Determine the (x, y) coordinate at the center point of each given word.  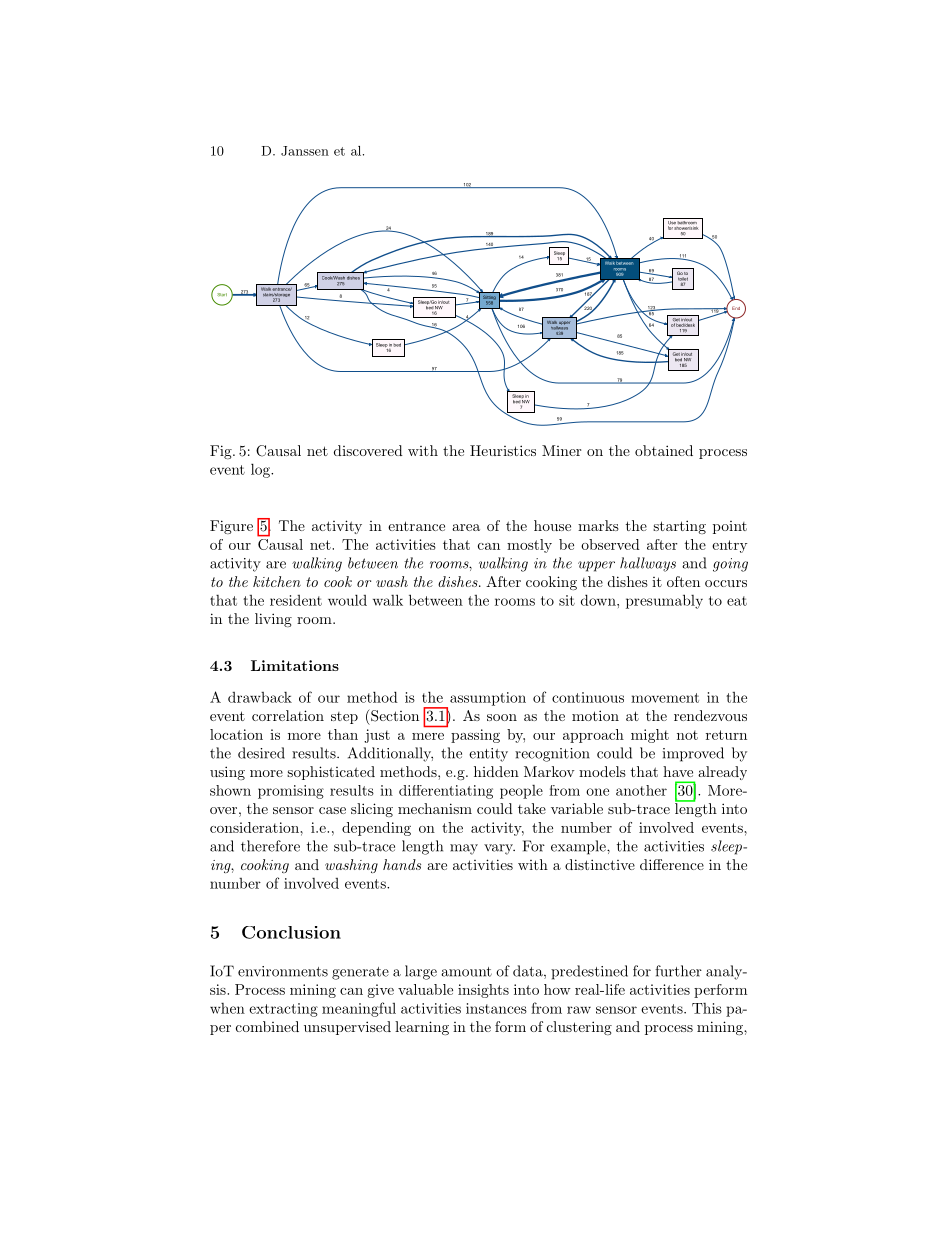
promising (291, 792)
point (730, 527)
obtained (664, 450)
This (707, 1008)
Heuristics (503, 450)
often (683, 581)
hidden (496, 771)
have (678, 771)
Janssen (305, 151)
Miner (561, 450)
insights (483, 991)
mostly (529, 546)
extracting (283, 1010)
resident (296, 600)
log (262, 470)
